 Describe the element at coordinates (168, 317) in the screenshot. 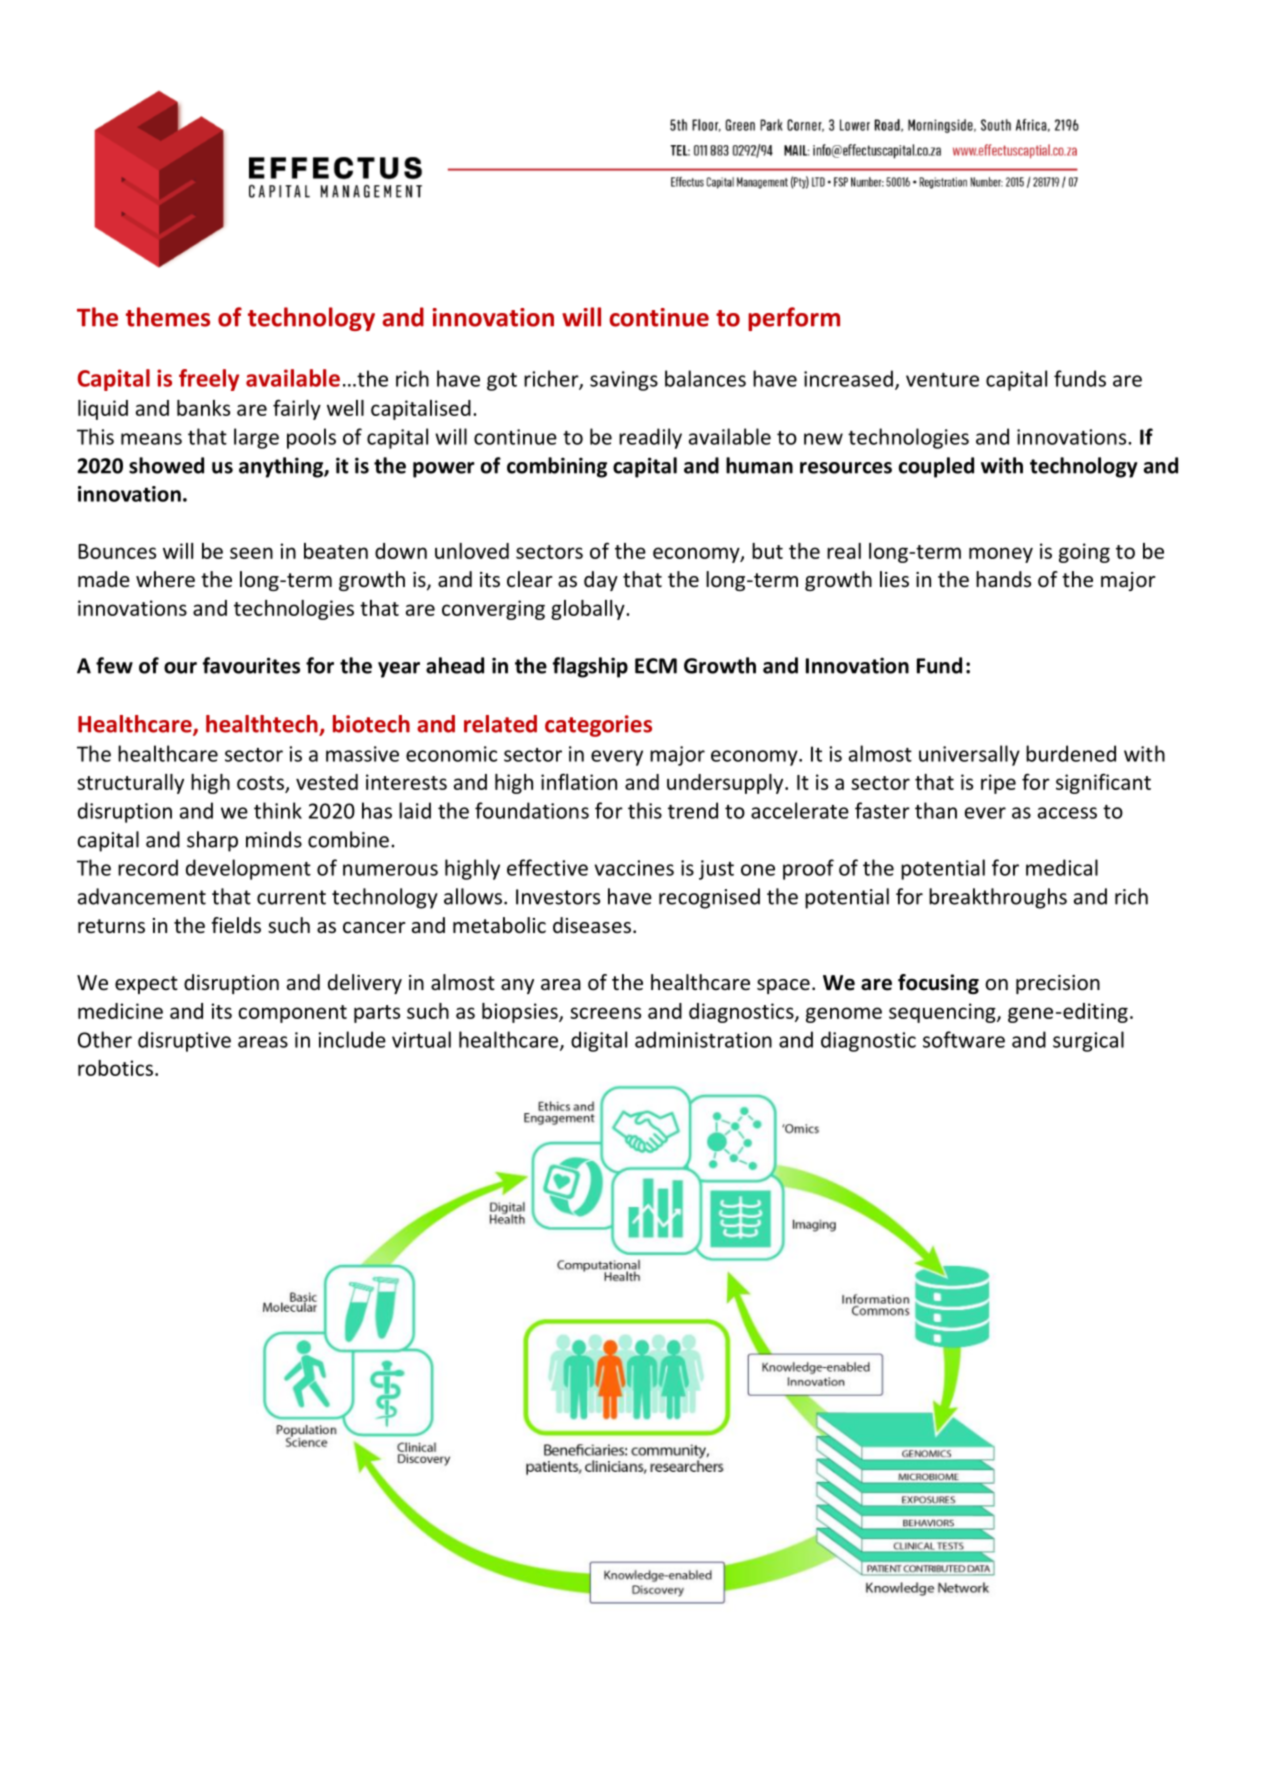

I see `themes` at that location.
